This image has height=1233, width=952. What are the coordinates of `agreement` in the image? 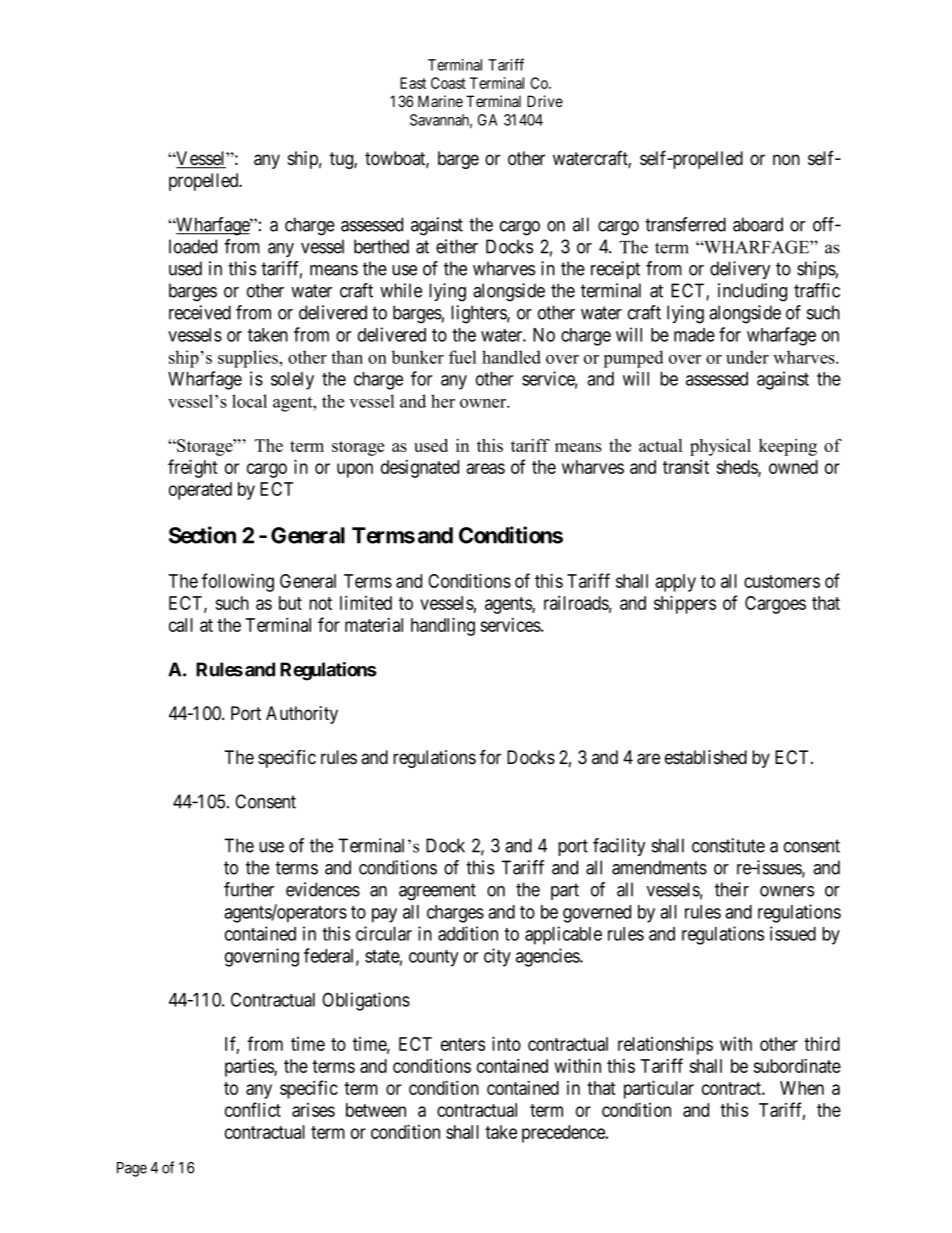 It's located at (437, 892).
